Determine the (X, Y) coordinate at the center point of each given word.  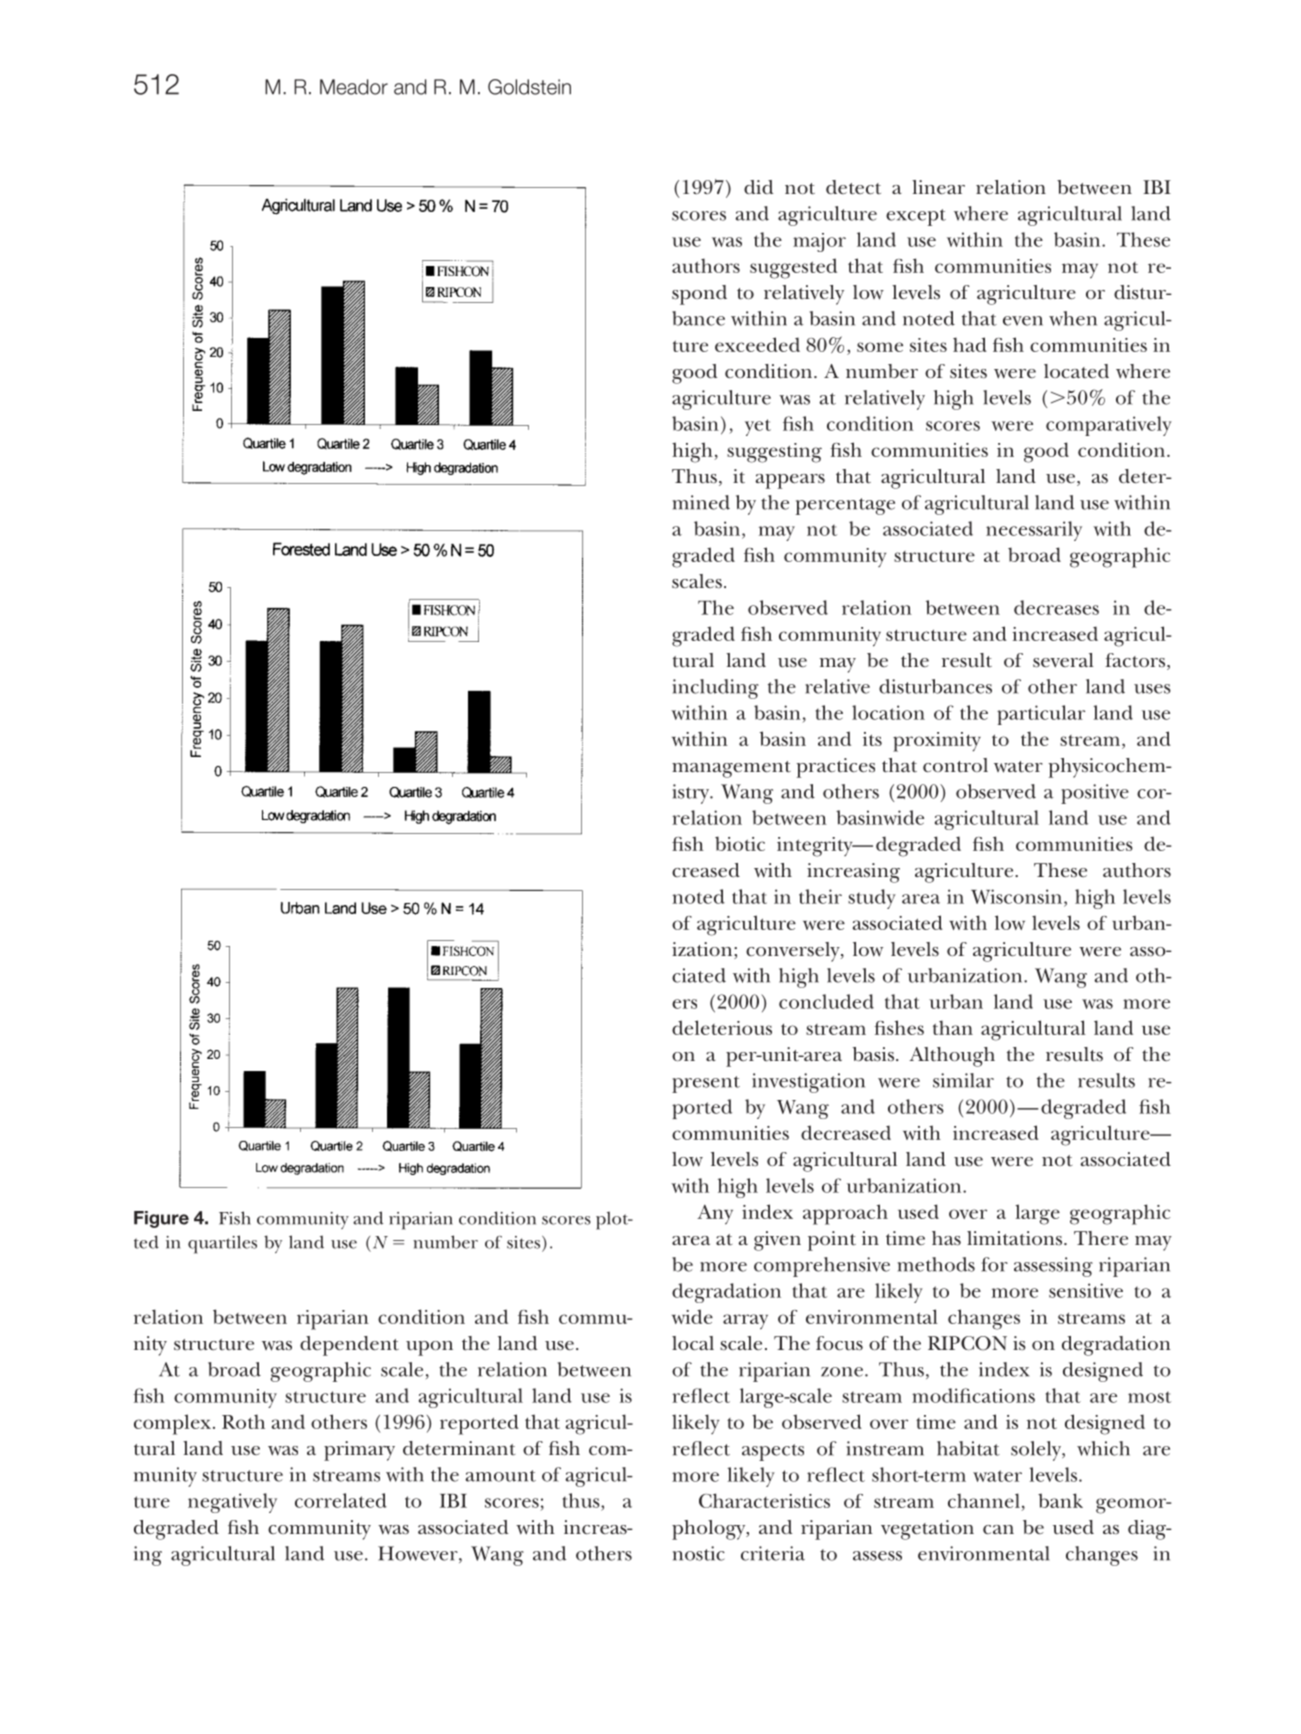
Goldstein (529, 87)
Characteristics (764, 1500)
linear (938, 187)
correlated (341, 1500)
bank (1060, 1500)
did (758, 187)
